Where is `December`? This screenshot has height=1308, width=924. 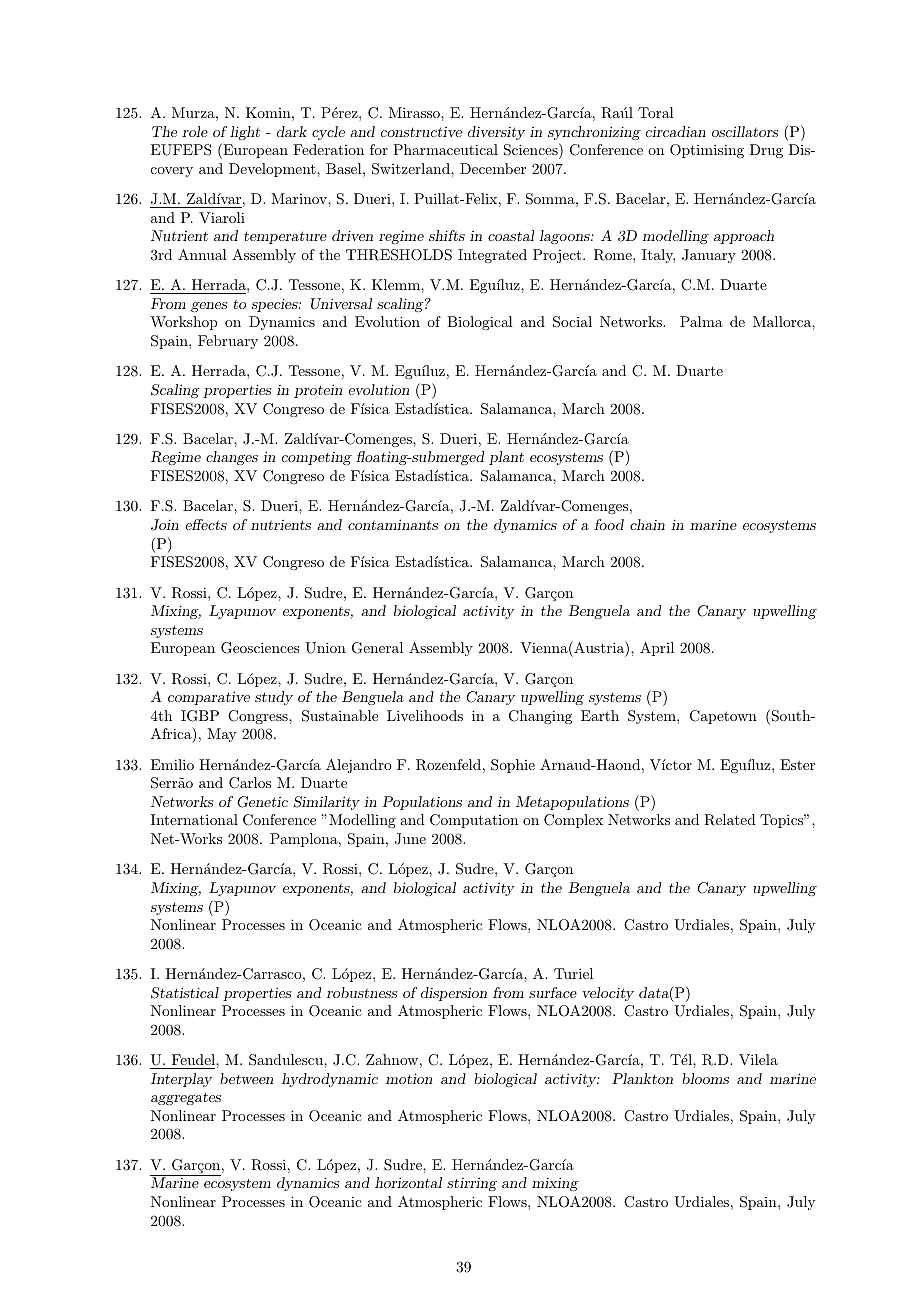 December is located at coordinates (493, 168).
